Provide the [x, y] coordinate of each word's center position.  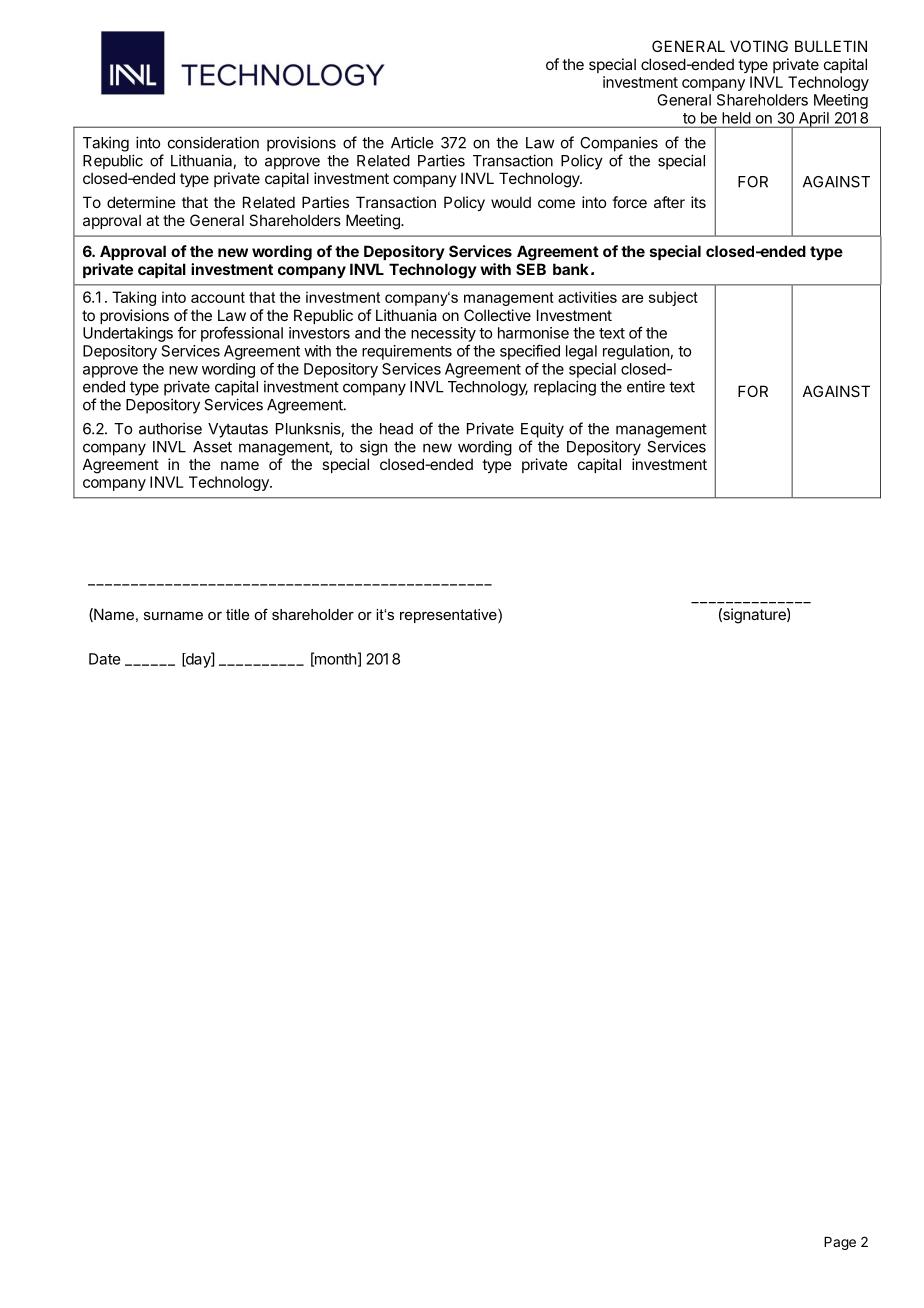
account [218, 297]
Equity [542, 430]
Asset [212, 447]
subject [673, 298]
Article [412, 142]
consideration [213, 142]
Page [840, 1243]
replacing [565, 388]
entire [646, 386]
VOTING [759, 46]
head [396, 429]
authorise [170, 428]
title [237, 614]
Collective [497, 315]
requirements [407, 352]
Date [104, 659]
